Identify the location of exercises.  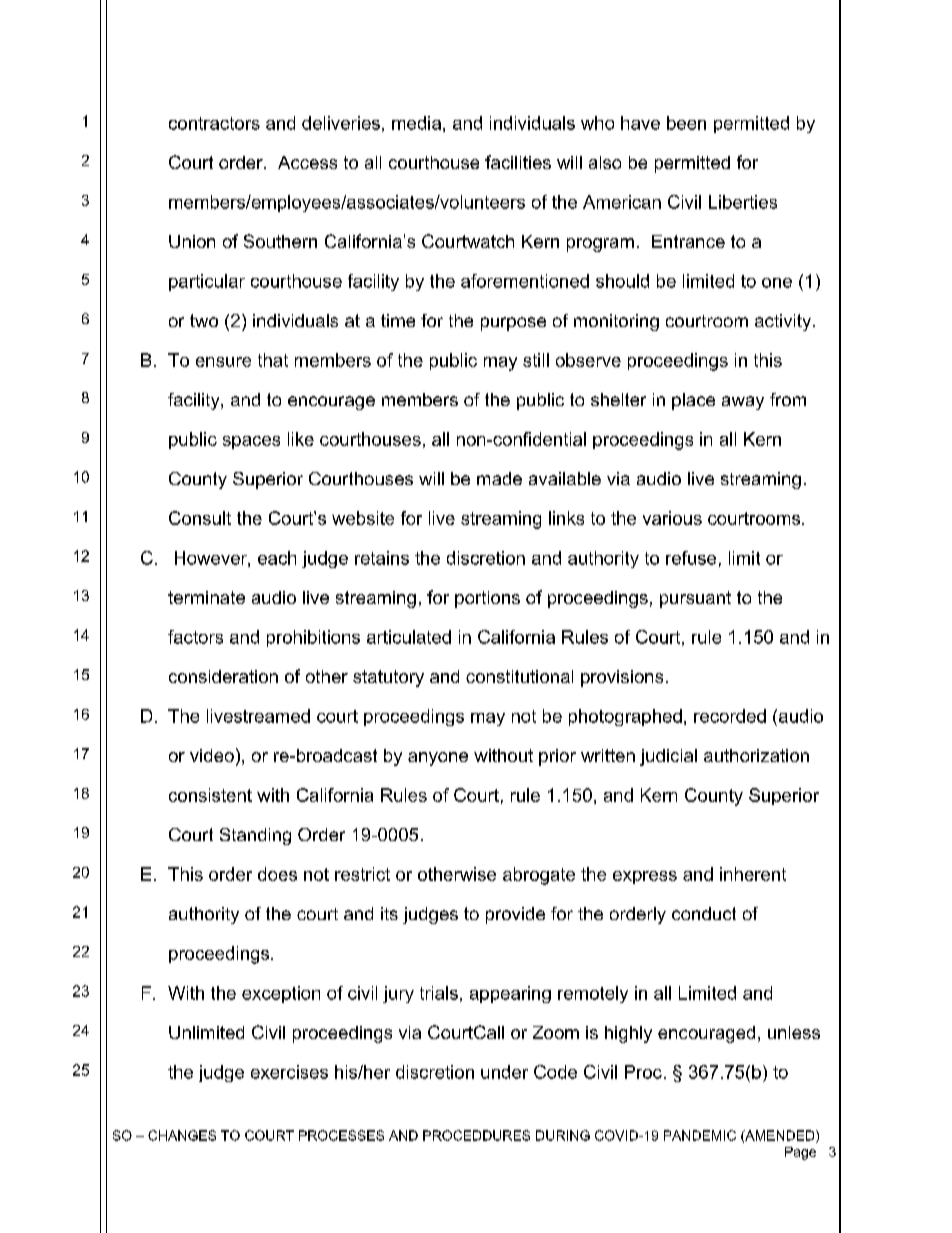
(289, 1072).
